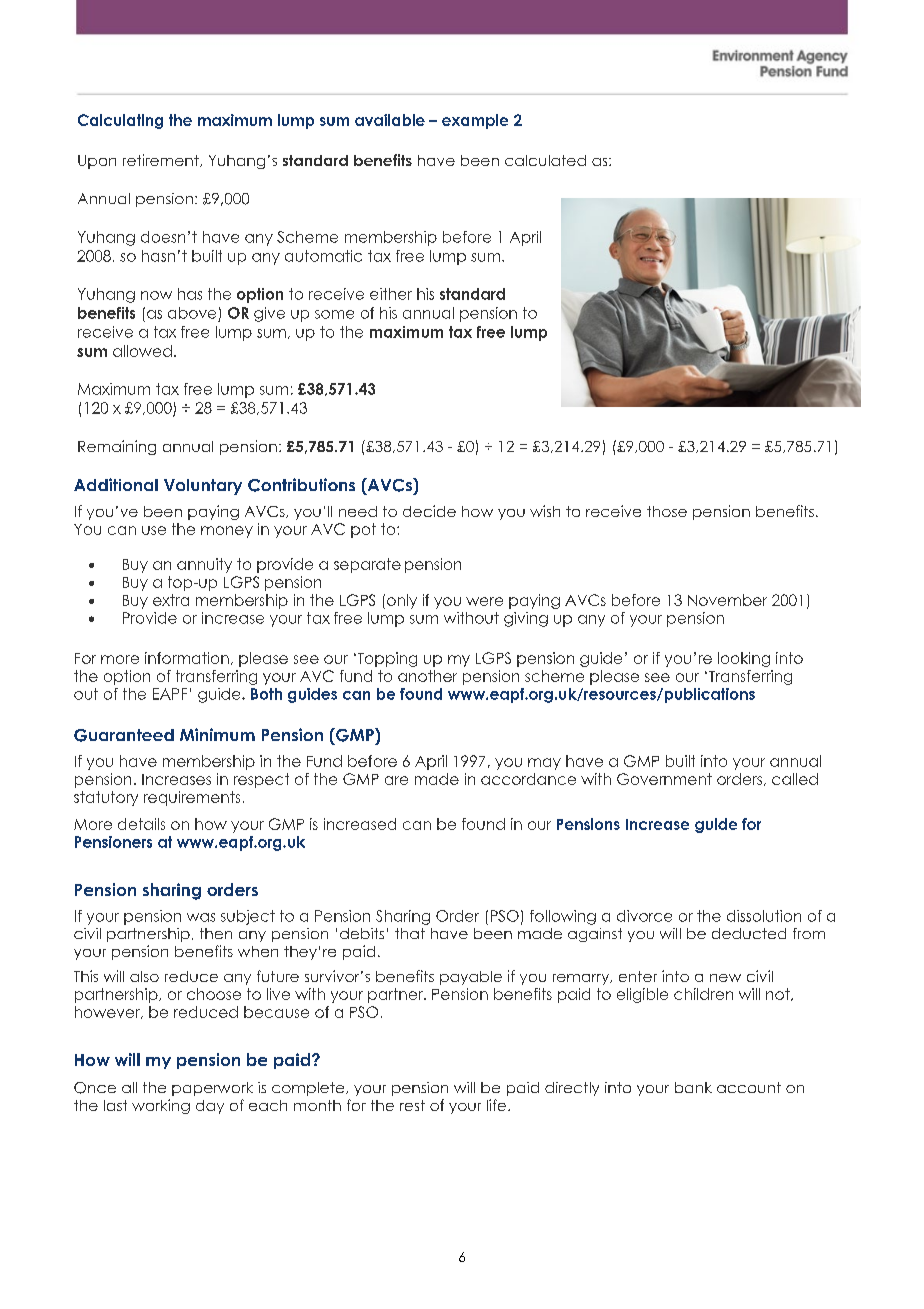  I want to click on requirements, so click(192, 798).
